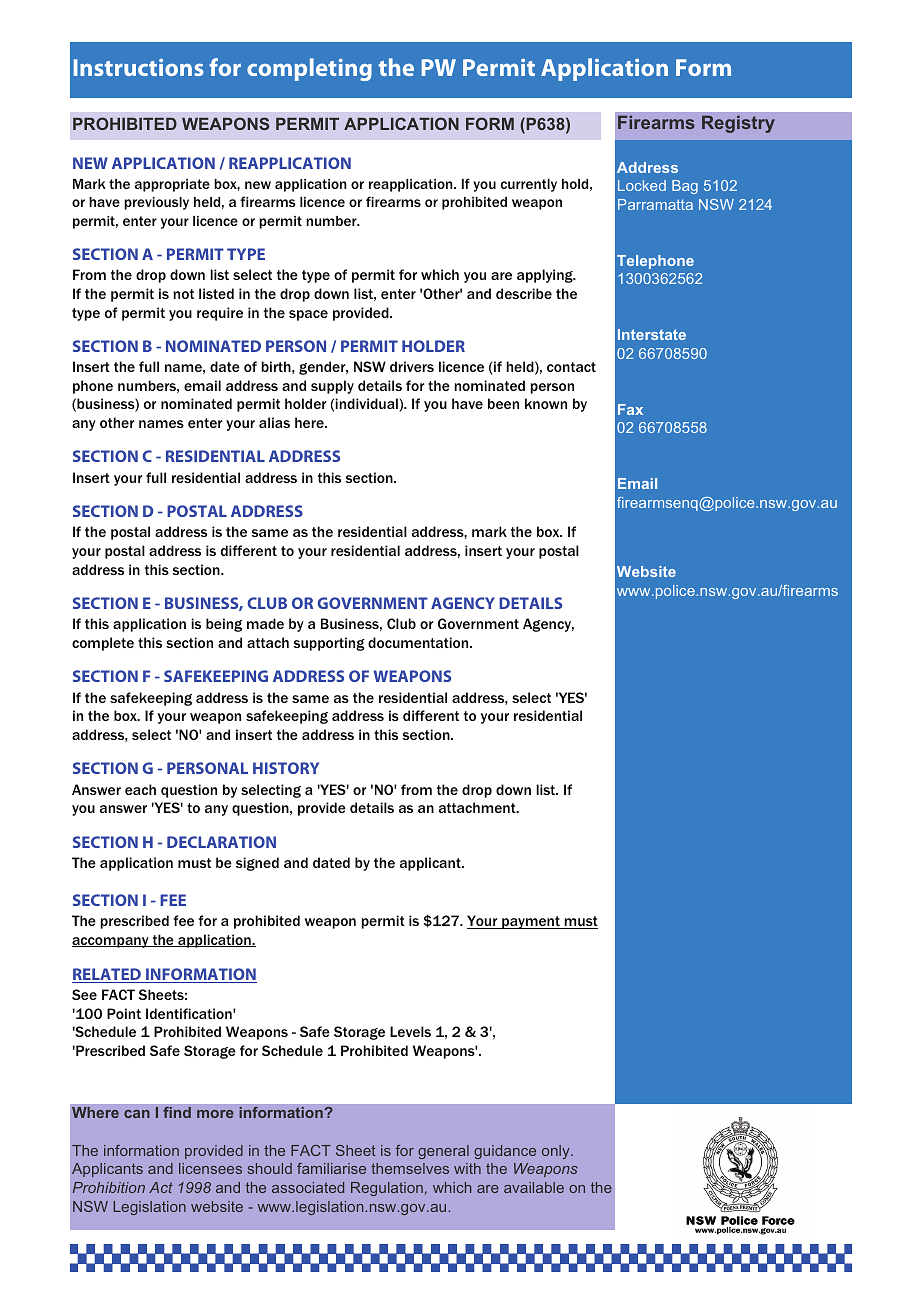 The image size is (924, 1308). I want to click on Instructions, so click(139, 67).
